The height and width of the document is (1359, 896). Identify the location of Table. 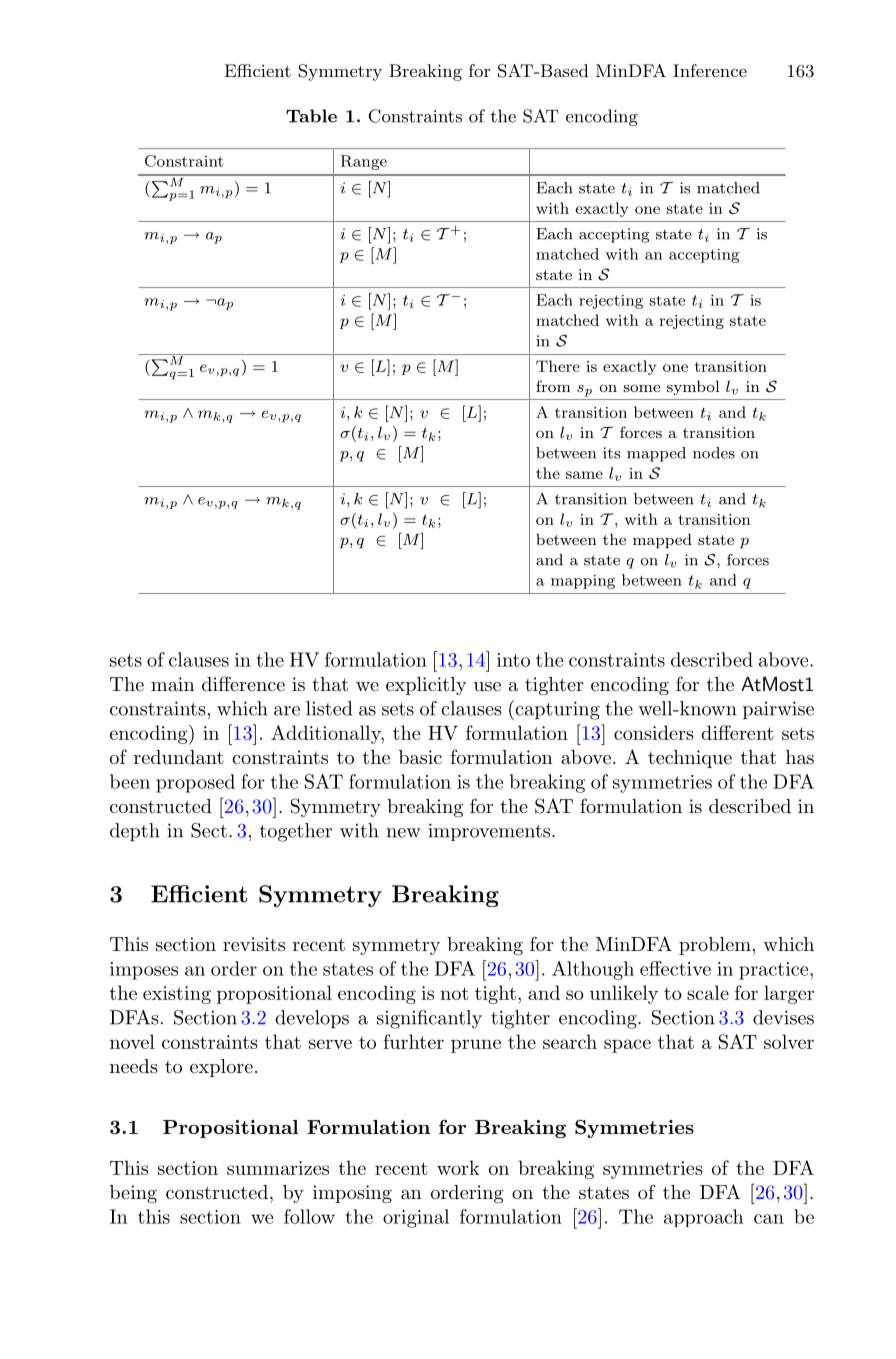
(311, 116).
